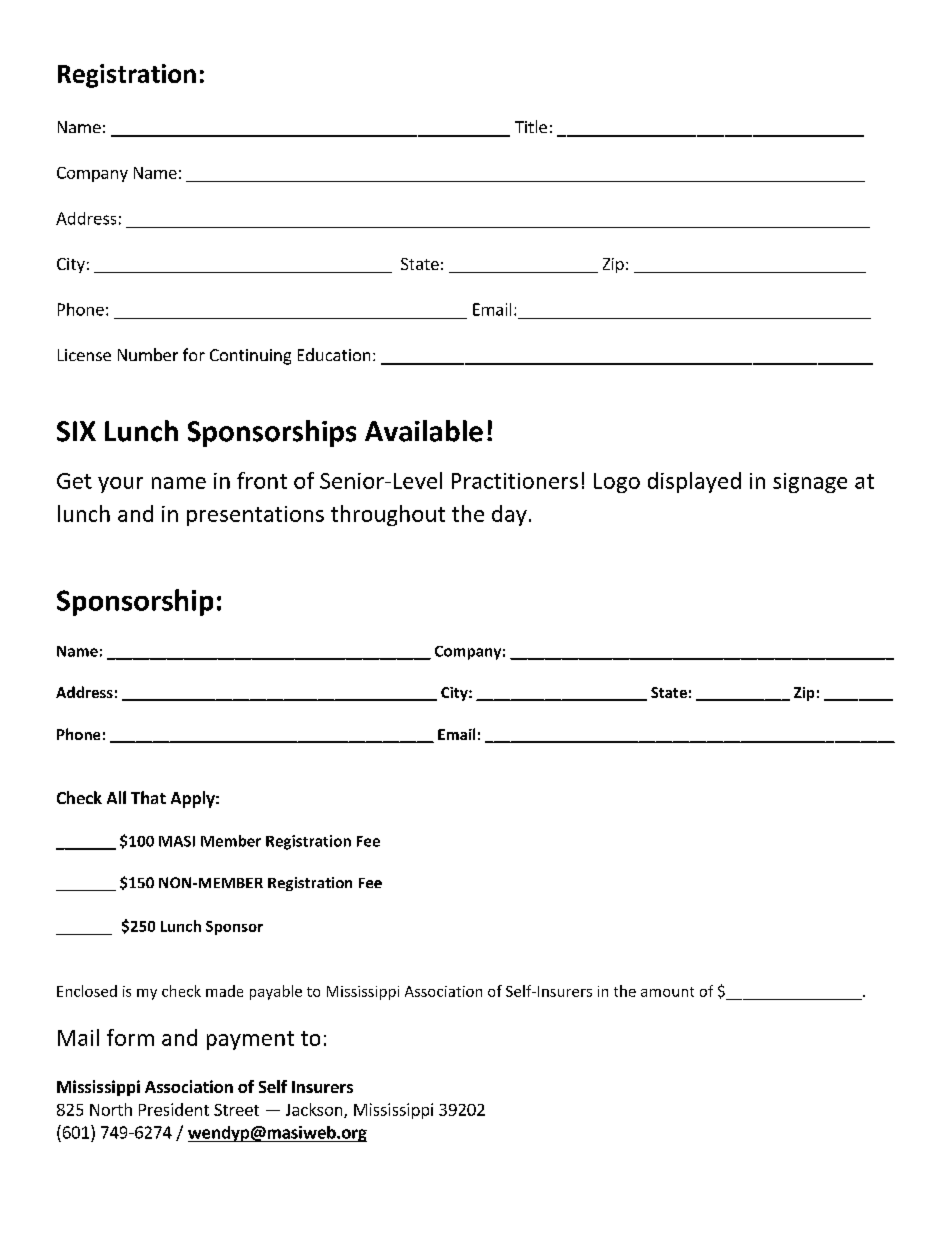 This page has height=1233, width=952. What do you see at coordinates (810, 483) in the page?
I see `signage` at bounding box center [810, 483].
